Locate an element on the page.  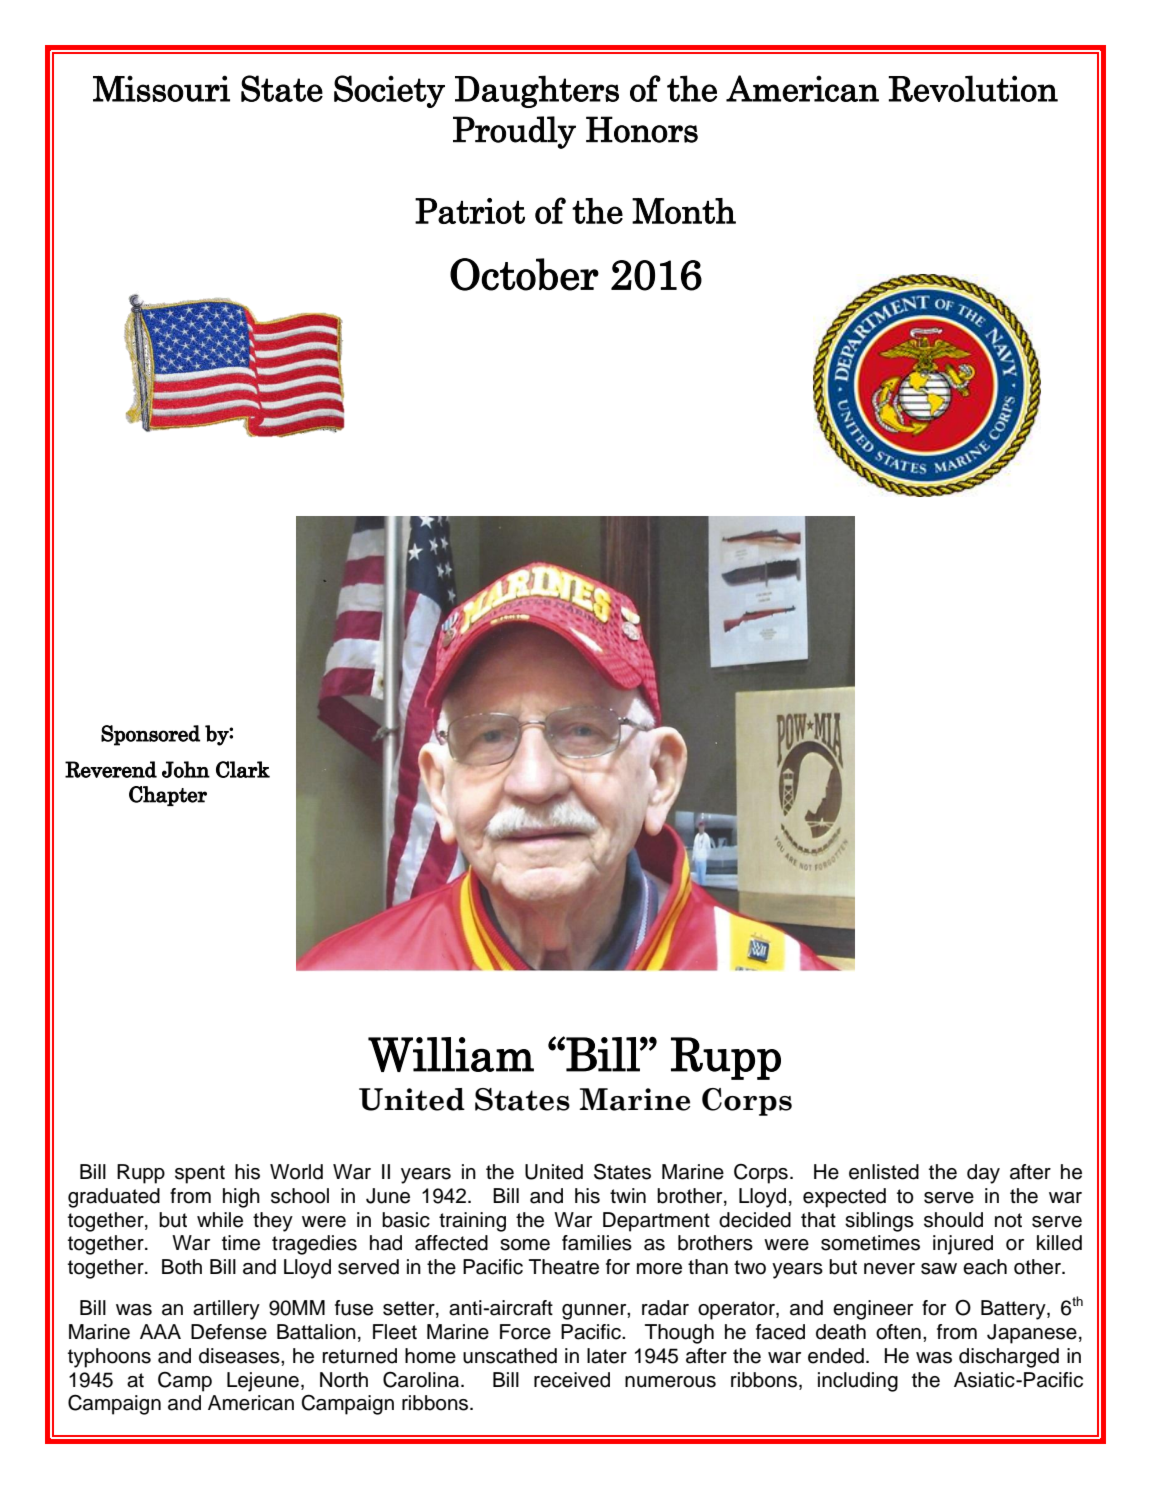
spent is located at coordinates (200, 1174).
